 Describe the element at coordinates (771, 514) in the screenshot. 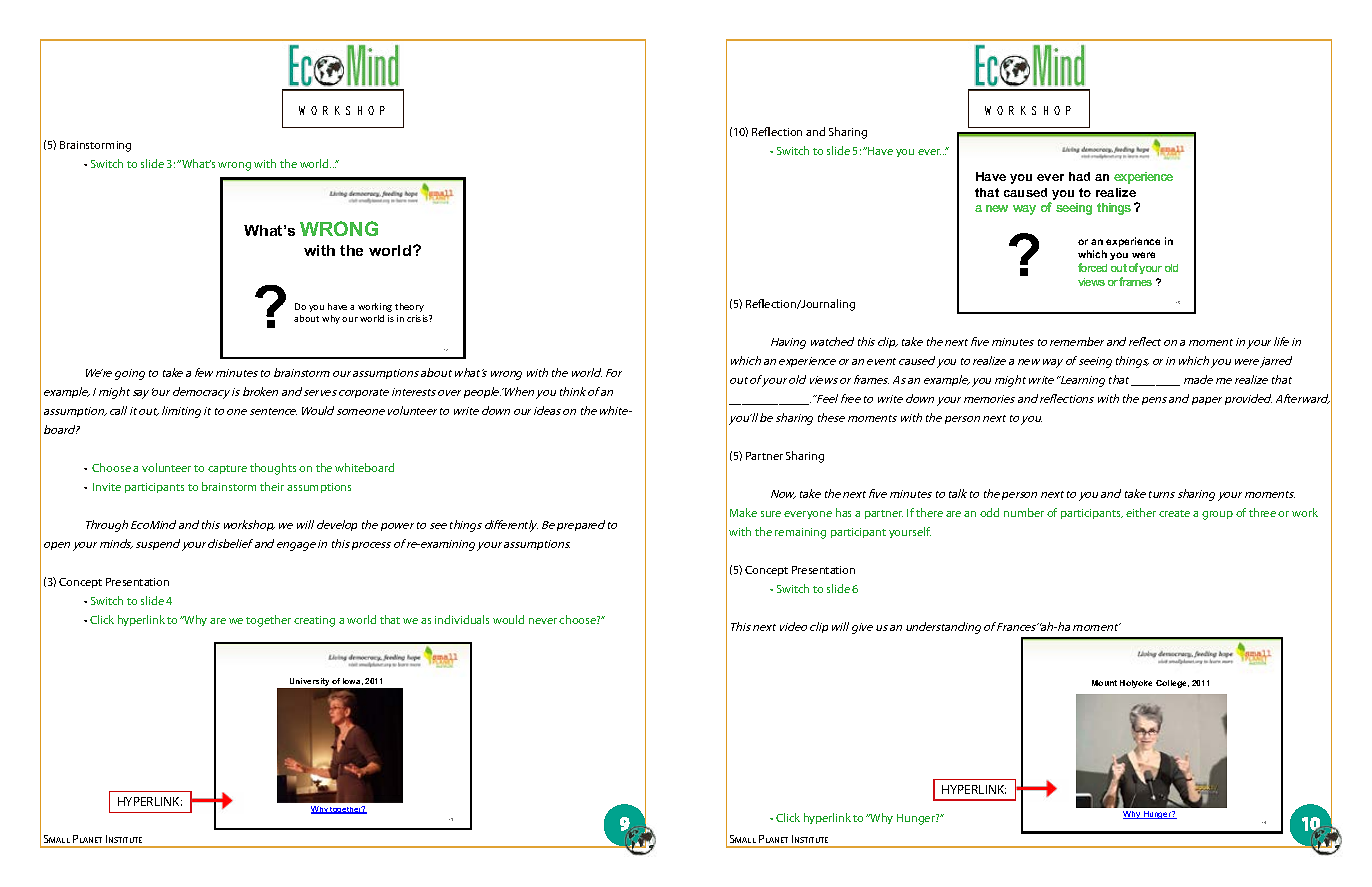

I see `sure` at that location.
